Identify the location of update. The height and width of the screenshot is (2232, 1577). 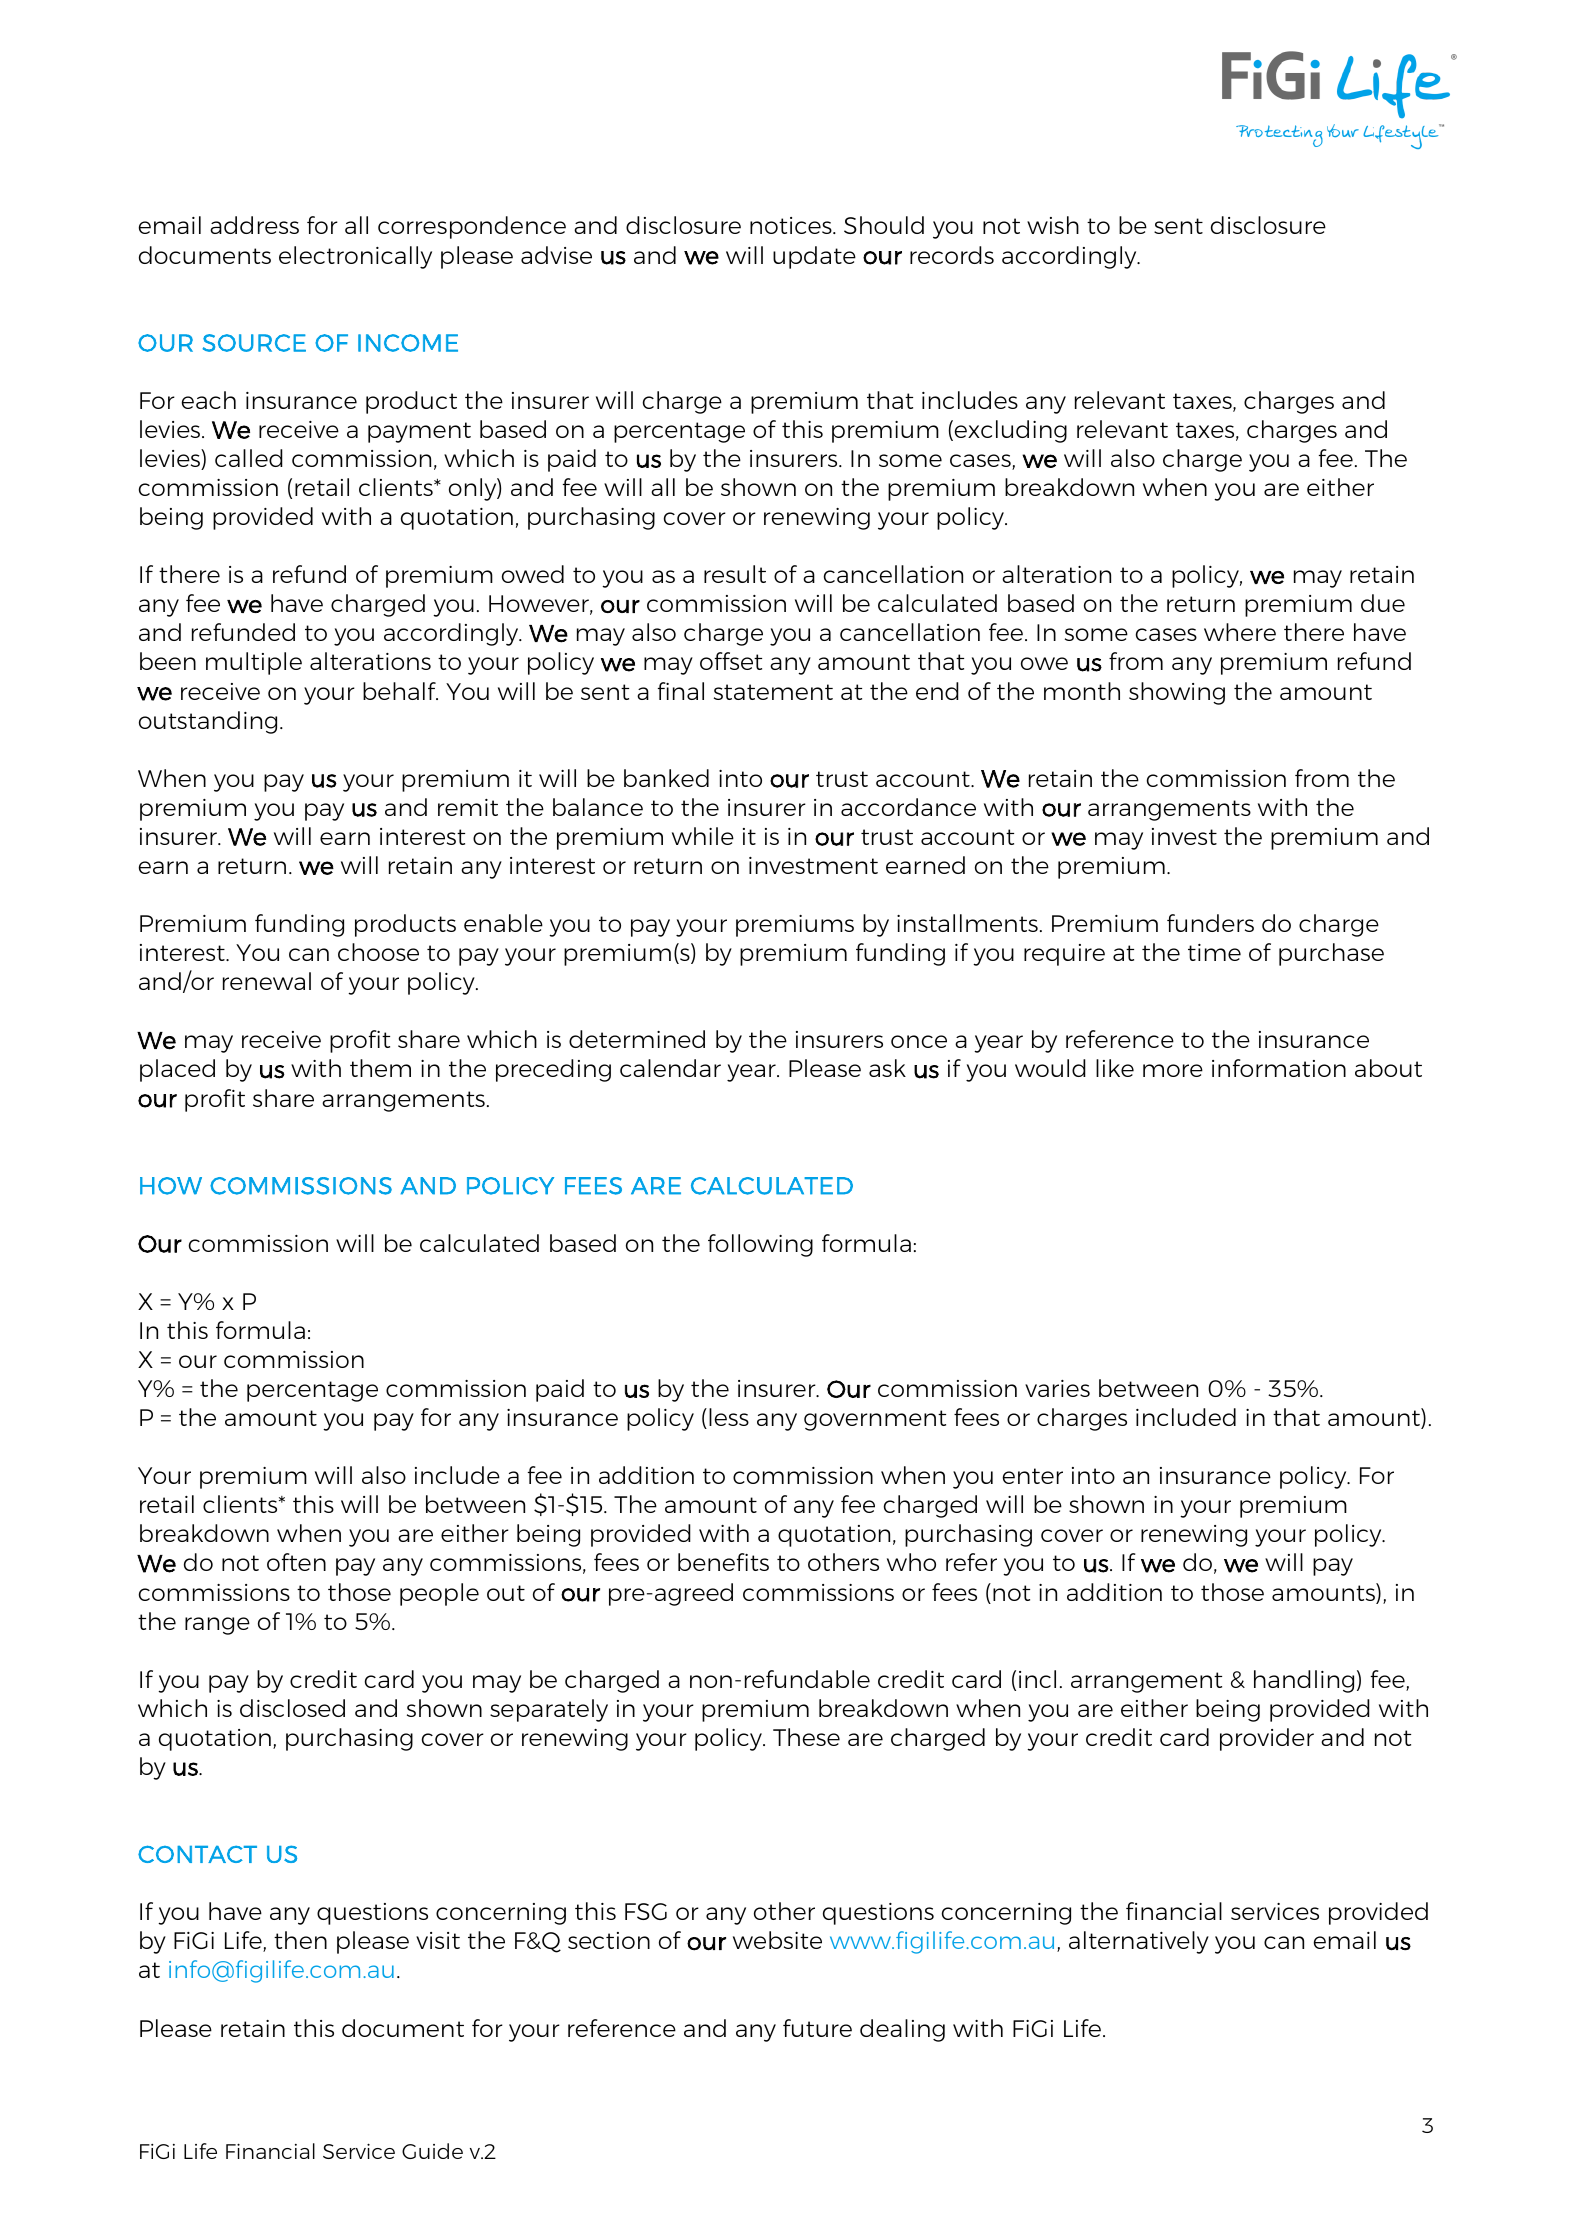
(814, 257).
